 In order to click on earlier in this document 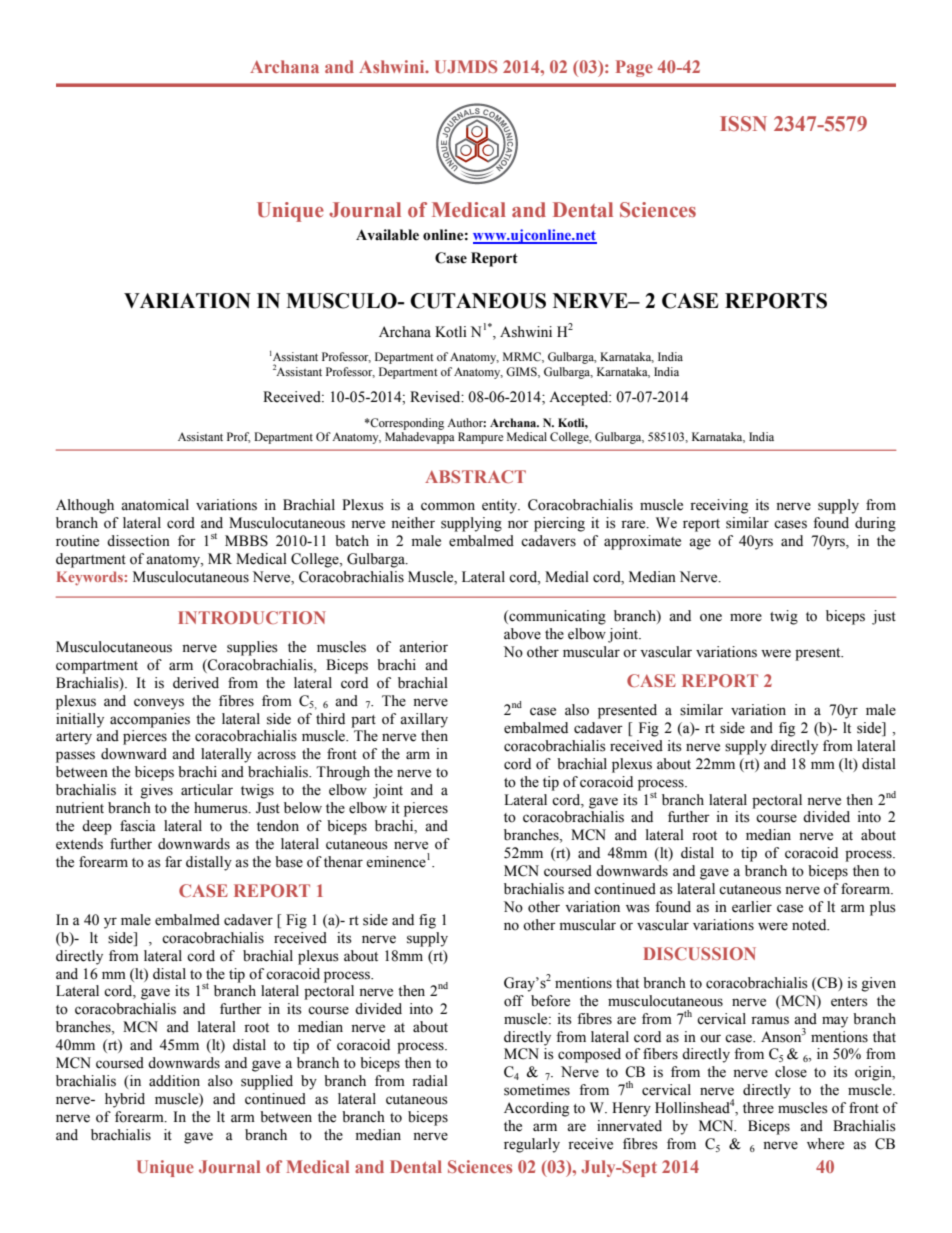, I will do `click(752, 907)`.
